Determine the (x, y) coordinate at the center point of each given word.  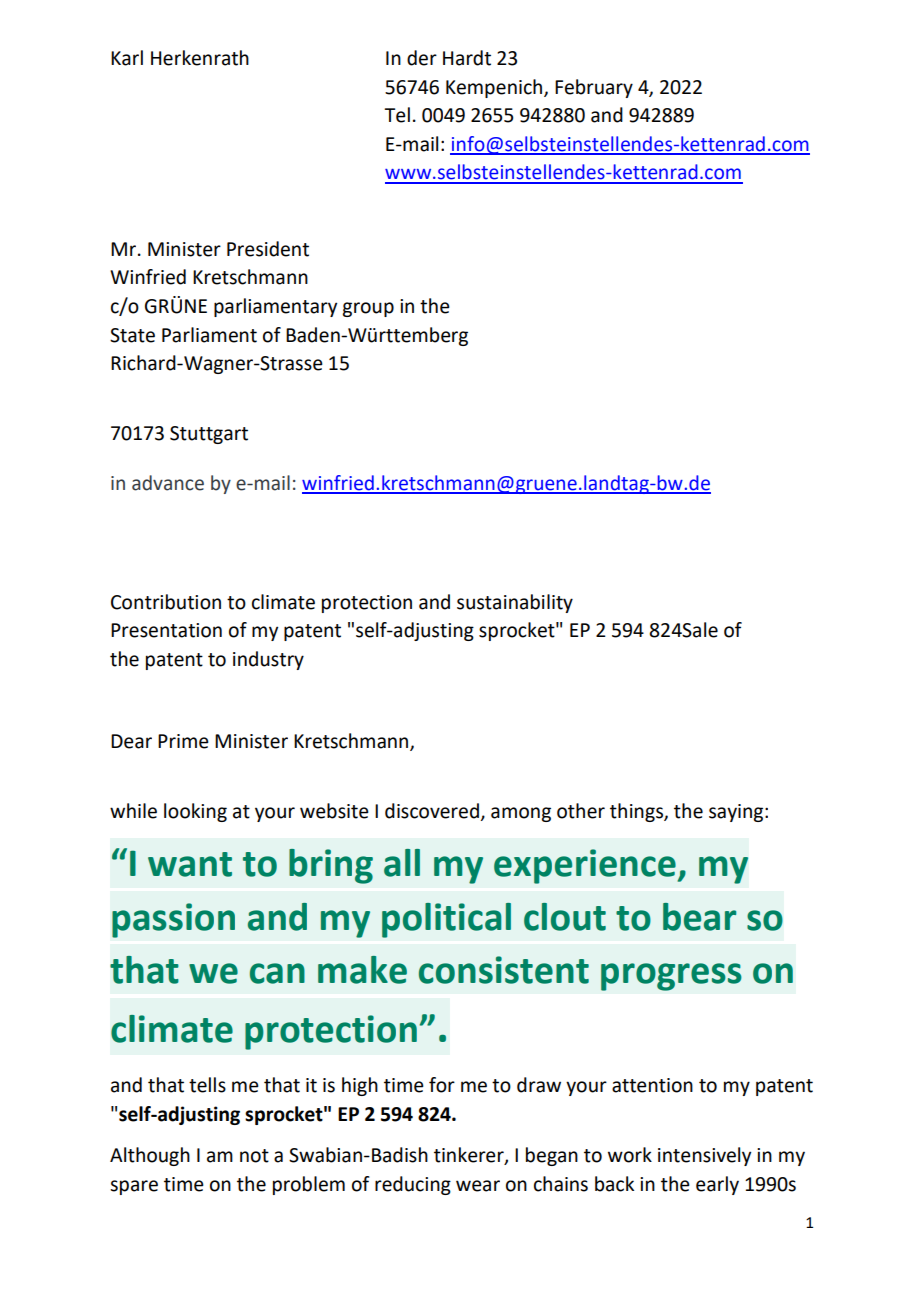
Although (150, 1156)
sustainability (515, 603)
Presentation (166, 630)
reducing (413, 1185)
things (637, 812)
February (594, 88)
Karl (127, 58)
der (422, 58)
